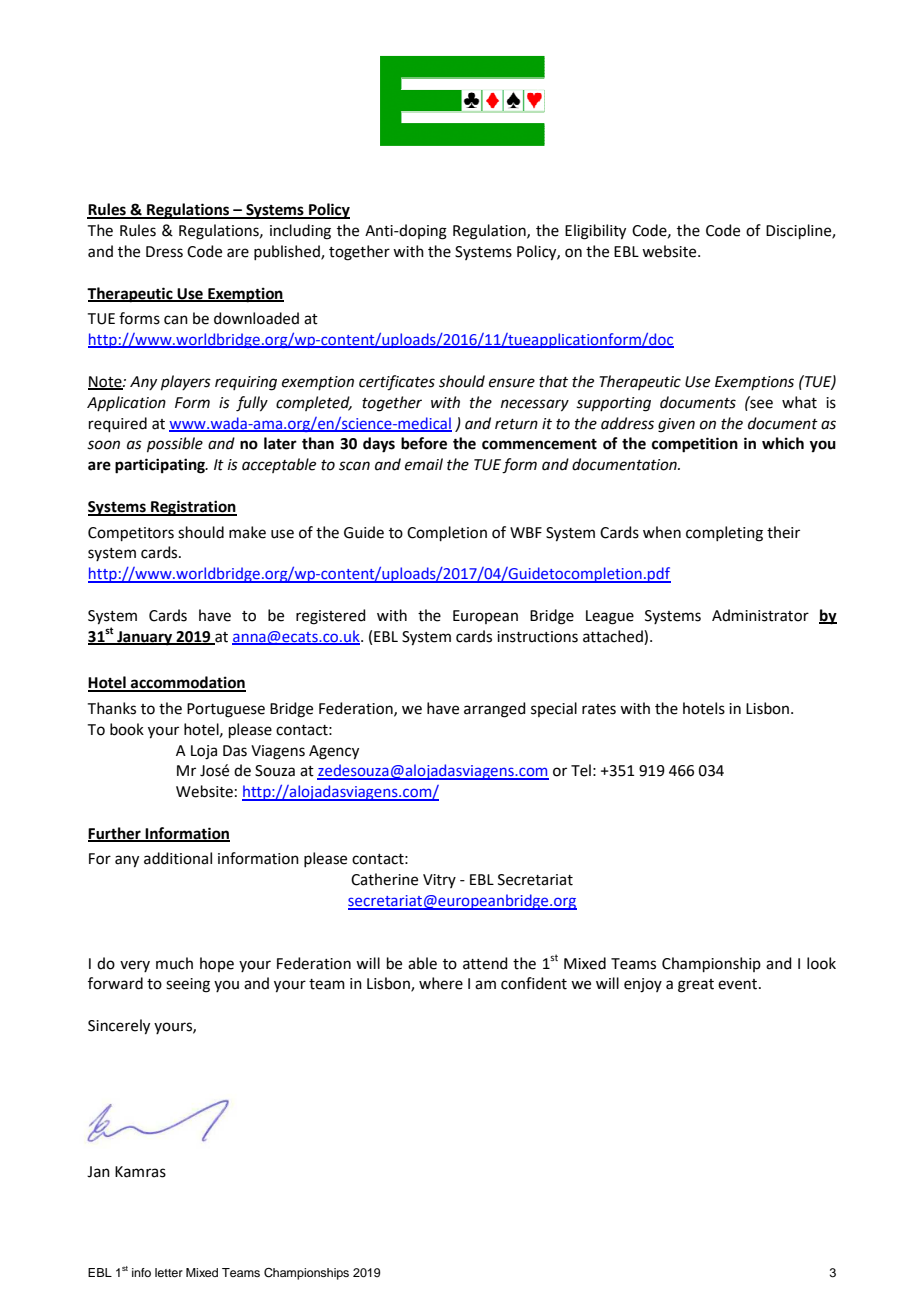 The image size is (924, 1308). I want to click on event, so click(739, 984).
